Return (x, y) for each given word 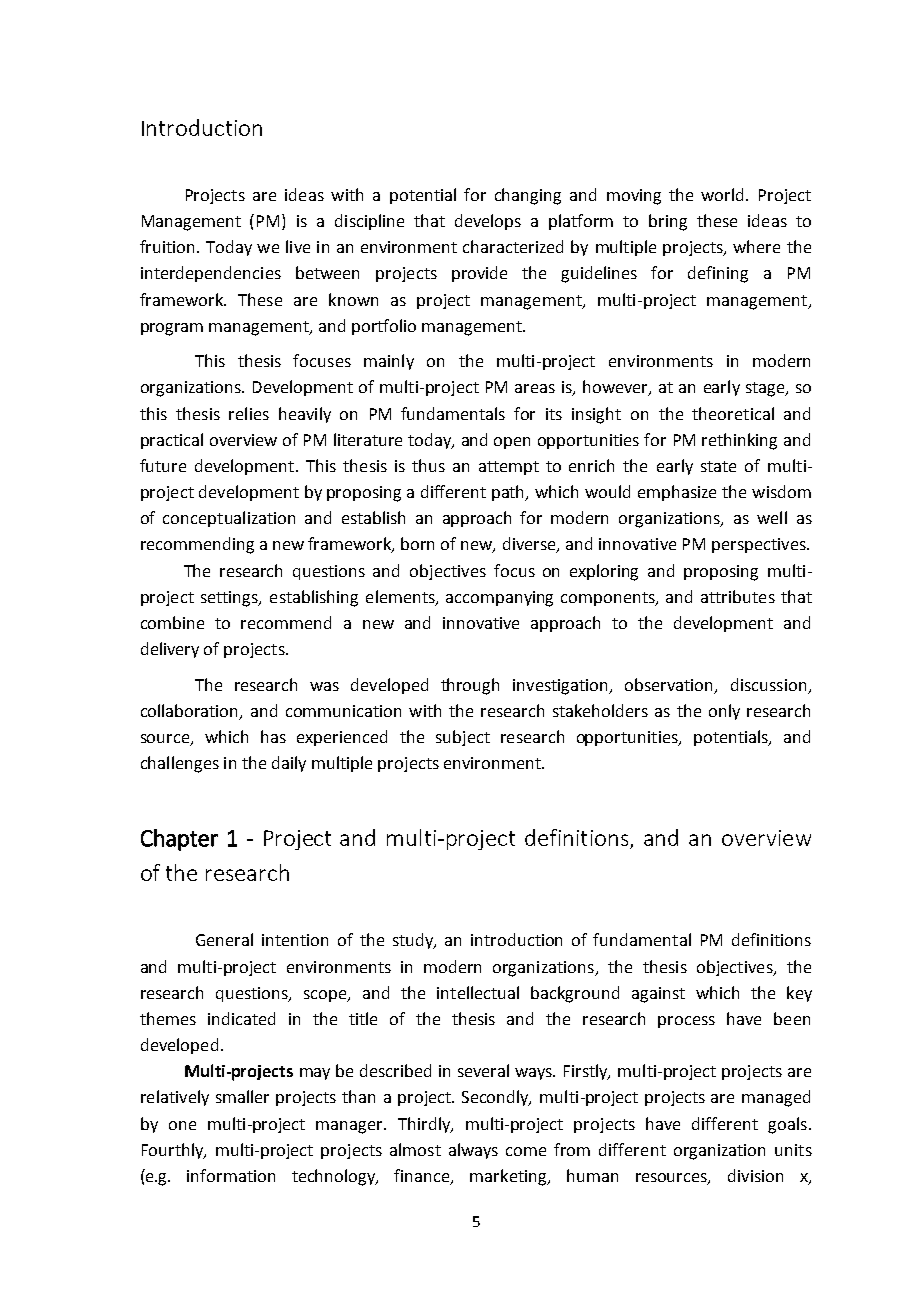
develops (488, 222)
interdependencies (211, 274)
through (470, 686)
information (231, 1175)
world (724, 194)
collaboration (191, 712)
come (526, 1151)
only (724, 712)
